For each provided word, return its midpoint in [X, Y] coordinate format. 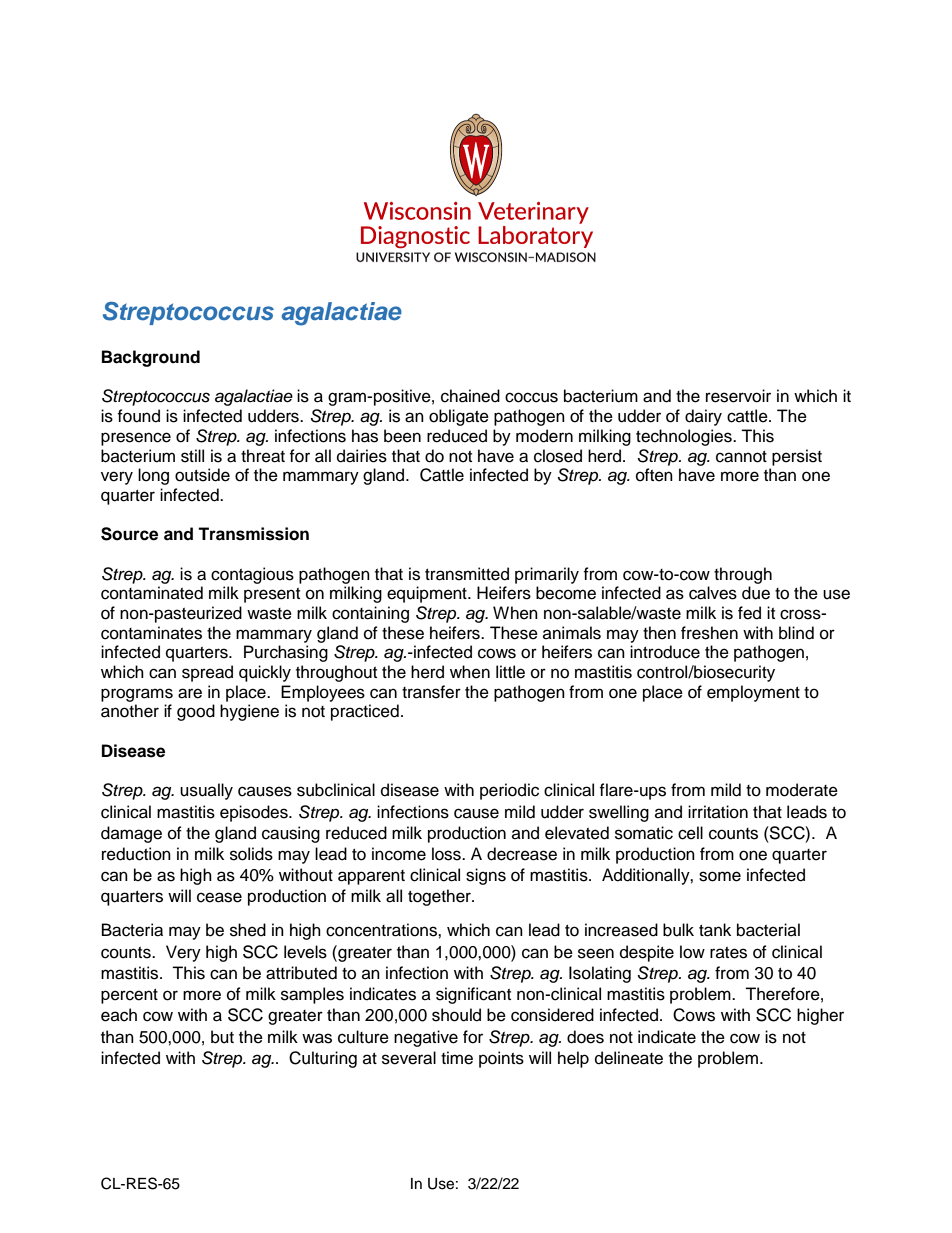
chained [470, 396]
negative [426, 1038]
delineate [629, 1058]
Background [151, 358]
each [119, 1015]
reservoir [738, 396]
